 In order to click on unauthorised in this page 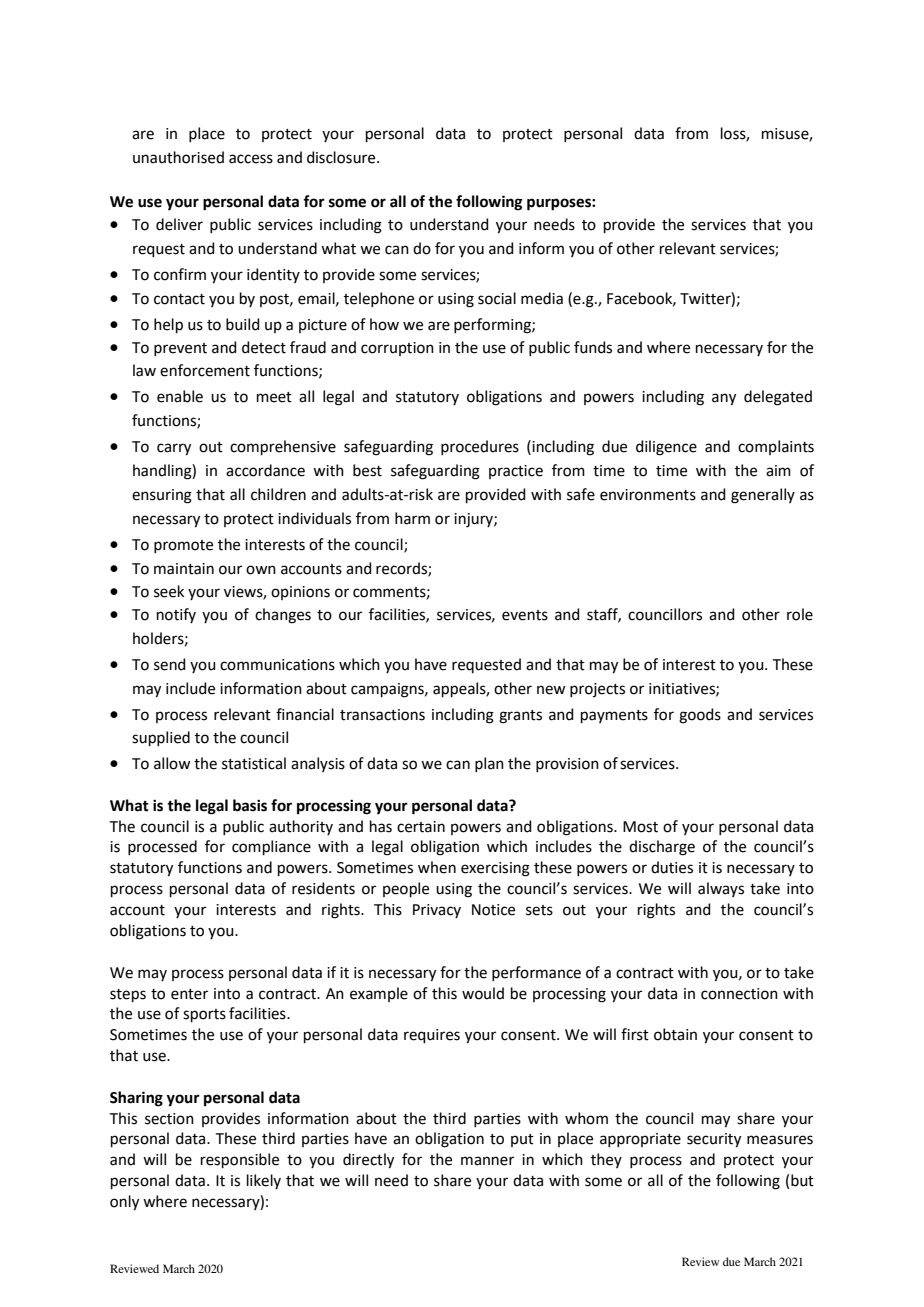, I will do `click(178, 157)`.
